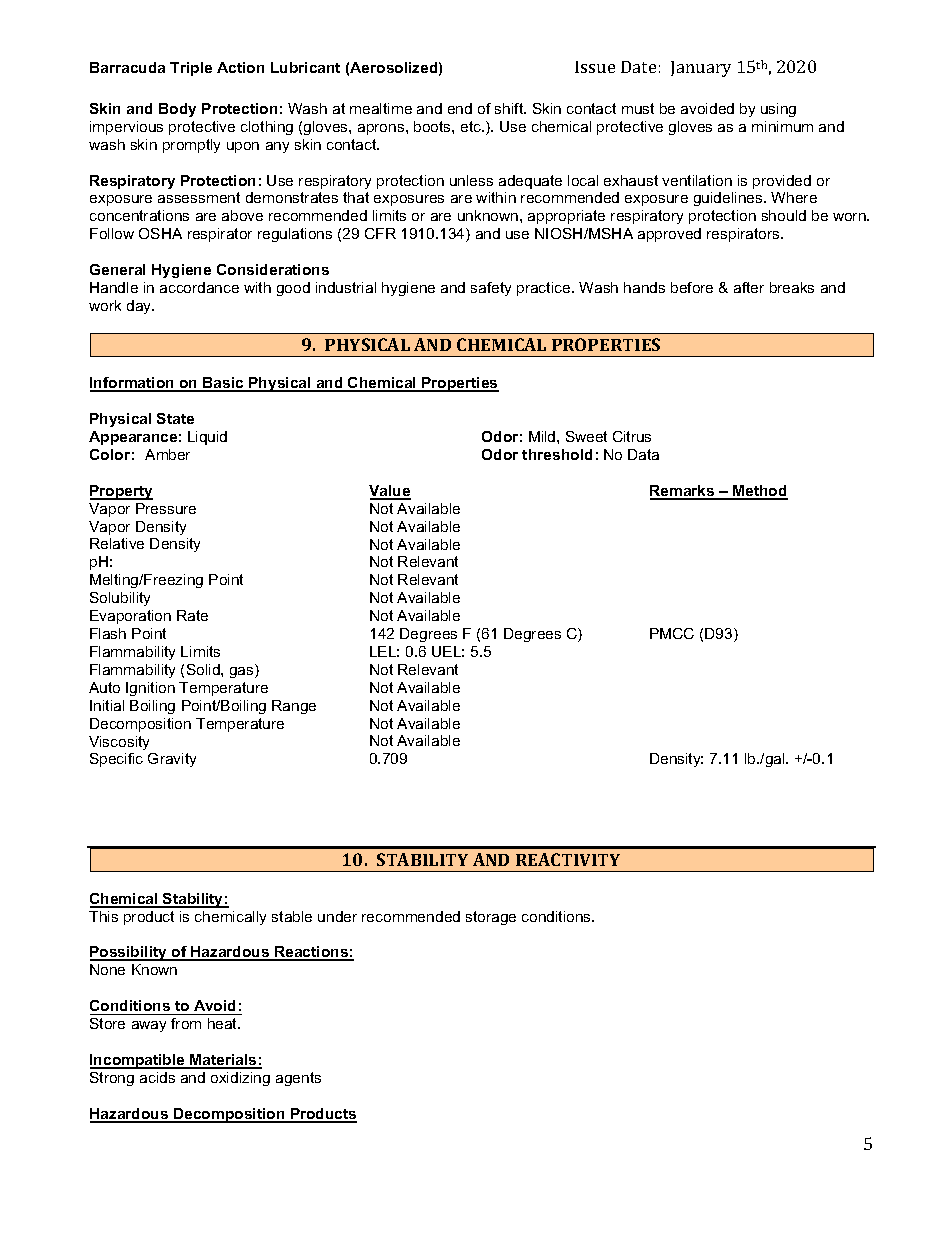 This page has height=1233, width=952. Describe the element at coordinates (692, 287) in the page. I see `before` at that location.
